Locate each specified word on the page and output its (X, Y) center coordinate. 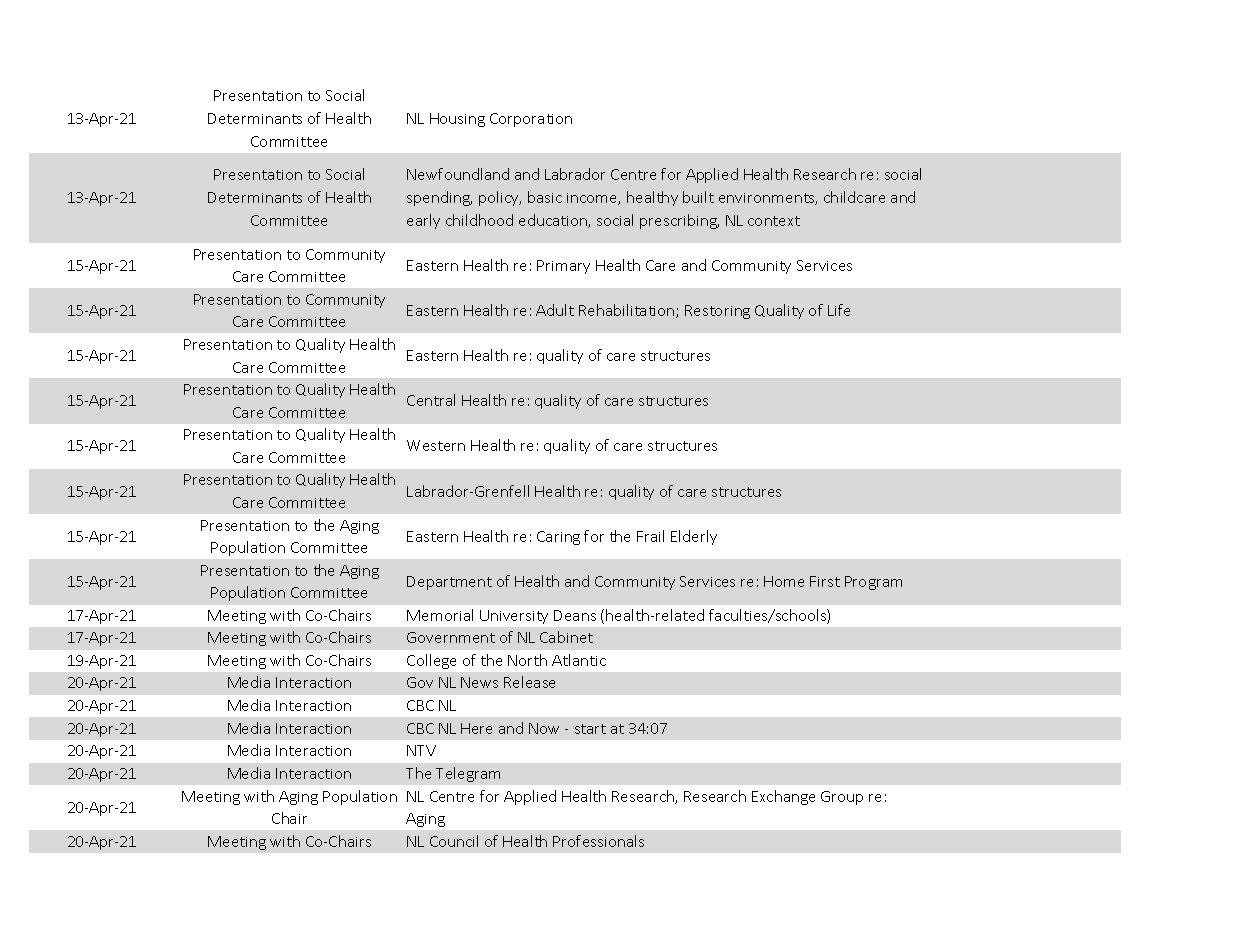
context (774, 221)
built (698, 197)
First (825, 581)
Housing (457, 120)
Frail (650, 536)
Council (454, 841)
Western (436, 445)
